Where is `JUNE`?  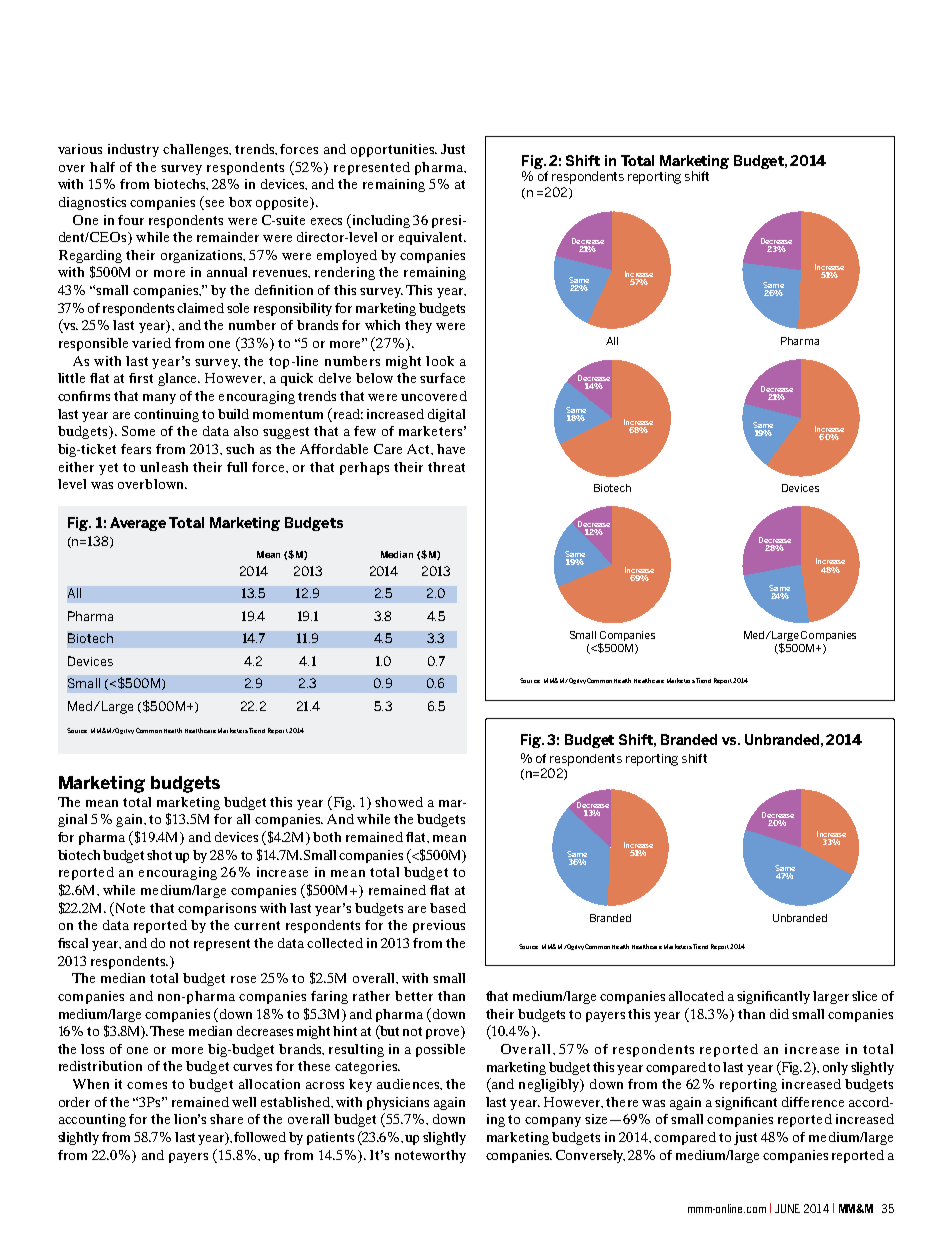 JUNE is located at coordinates (787, 1208).
